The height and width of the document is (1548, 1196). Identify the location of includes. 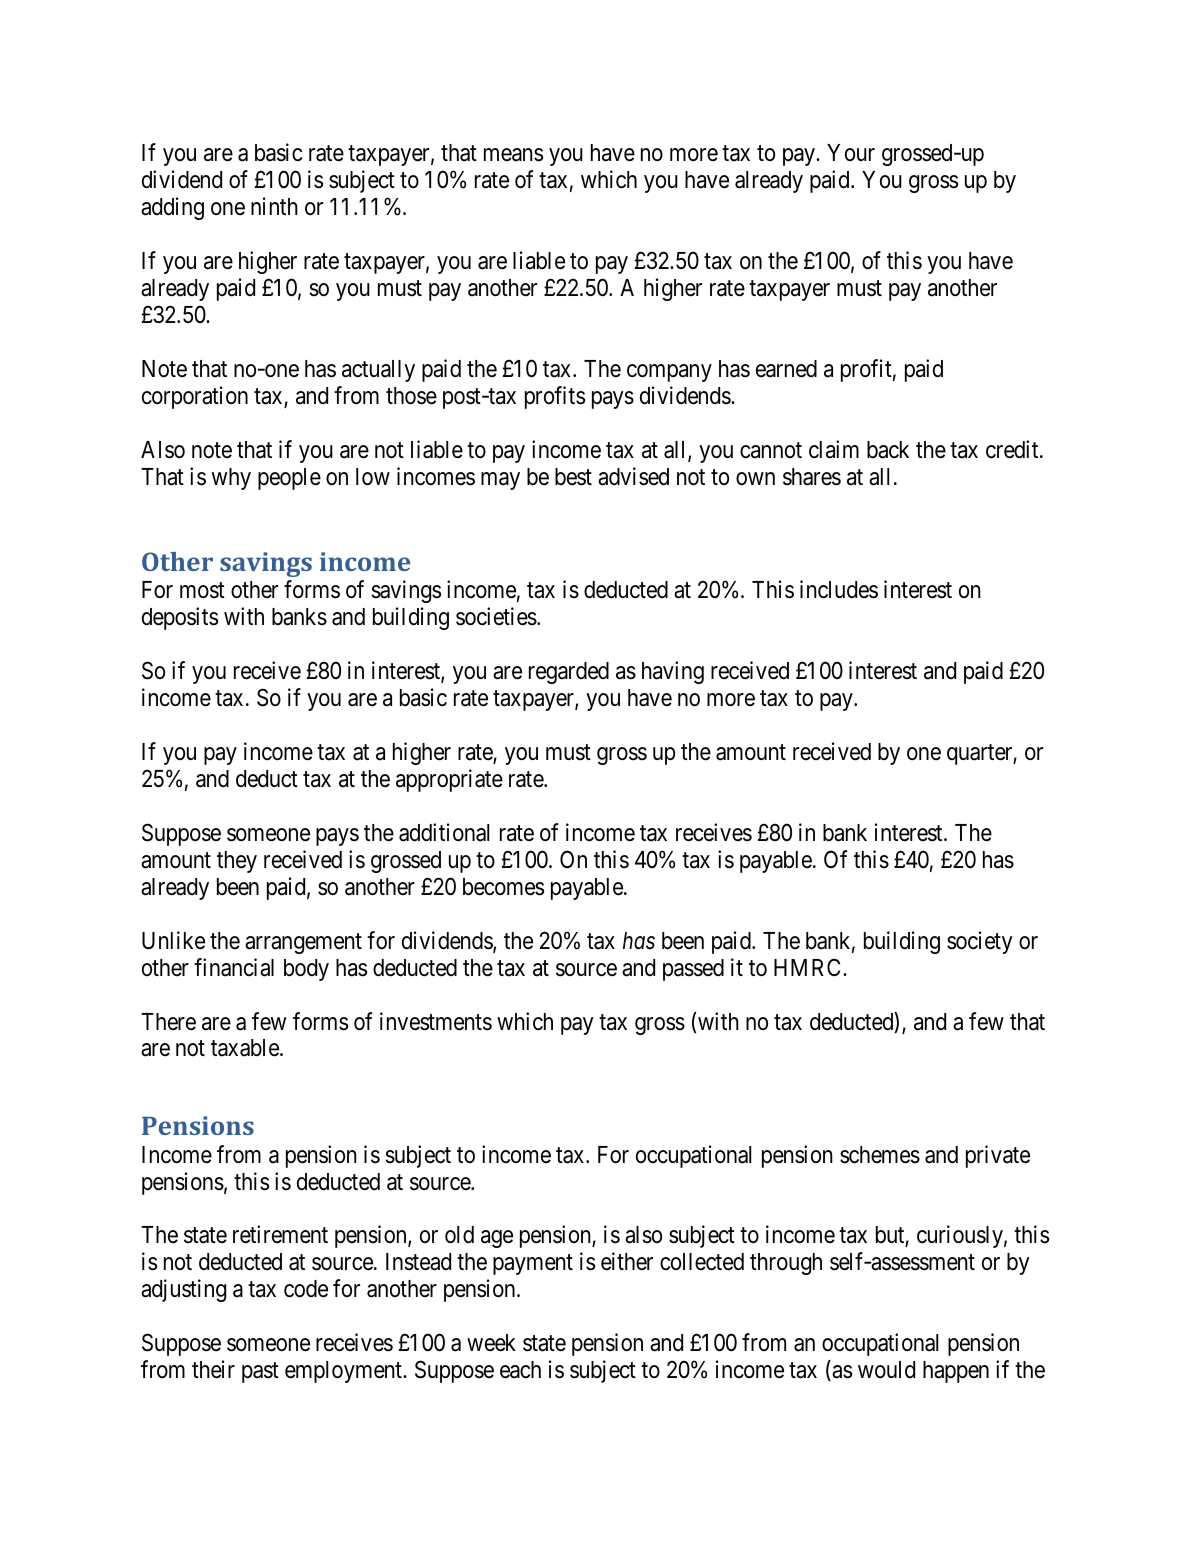
(839, 589).
